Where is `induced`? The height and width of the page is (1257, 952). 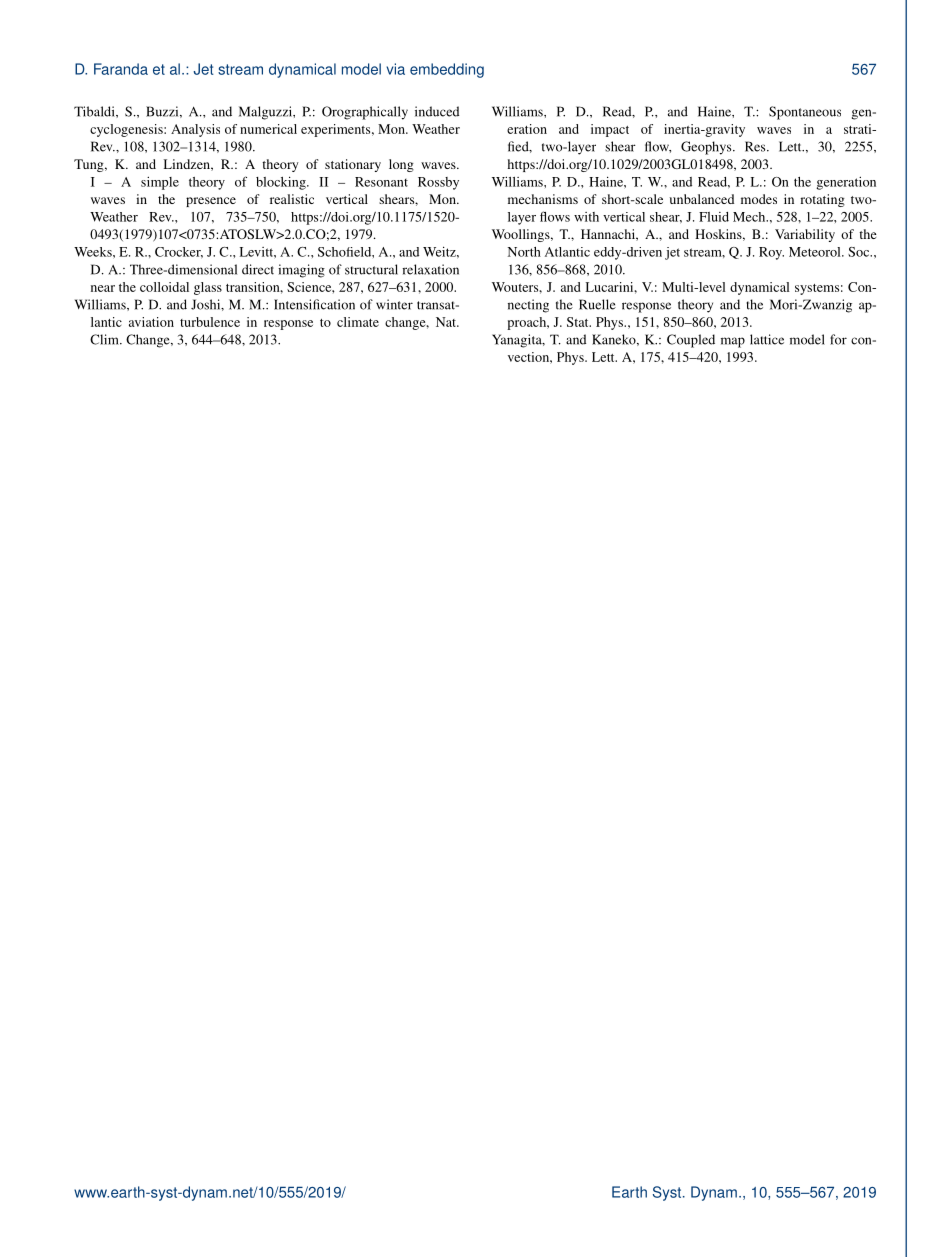 induced is located at coordinates (437, 111).
